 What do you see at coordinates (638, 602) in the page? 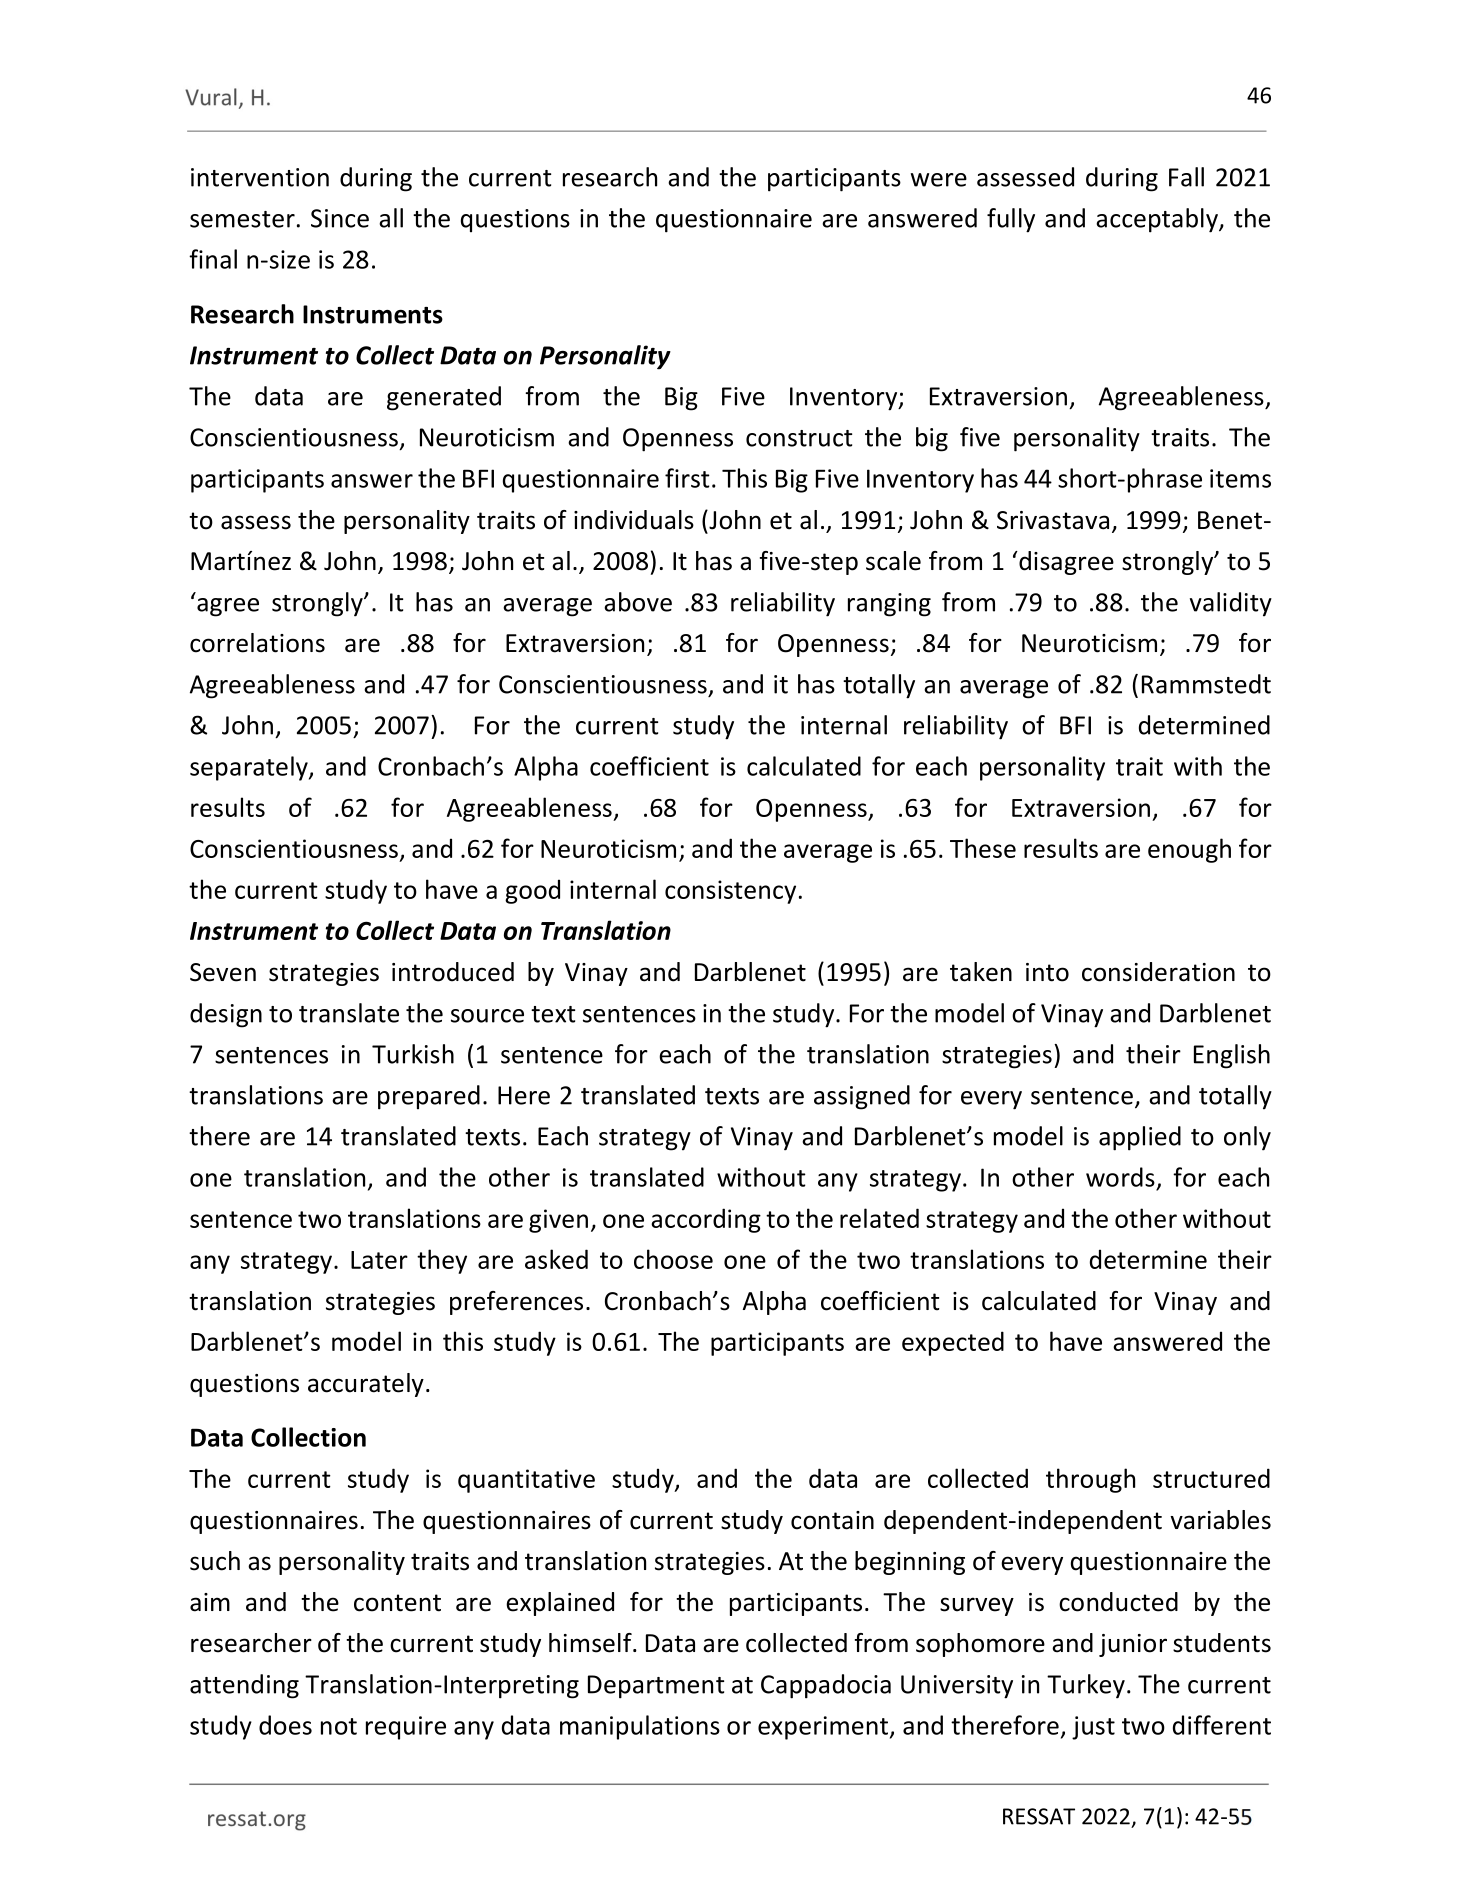
I see `above` at bounding box center [638, 602].
